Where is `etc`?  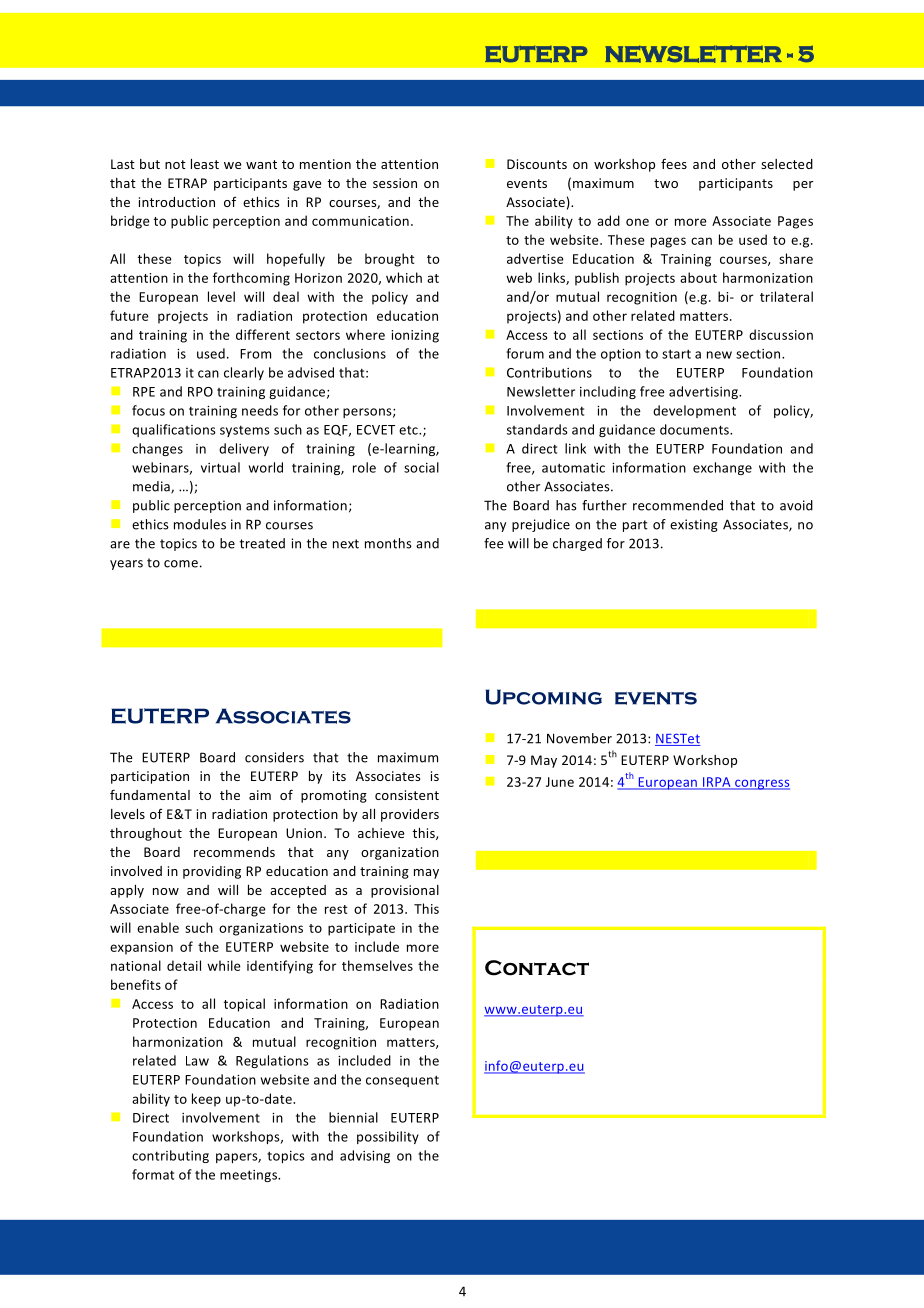
etc is located at coordinates (409, 430).
